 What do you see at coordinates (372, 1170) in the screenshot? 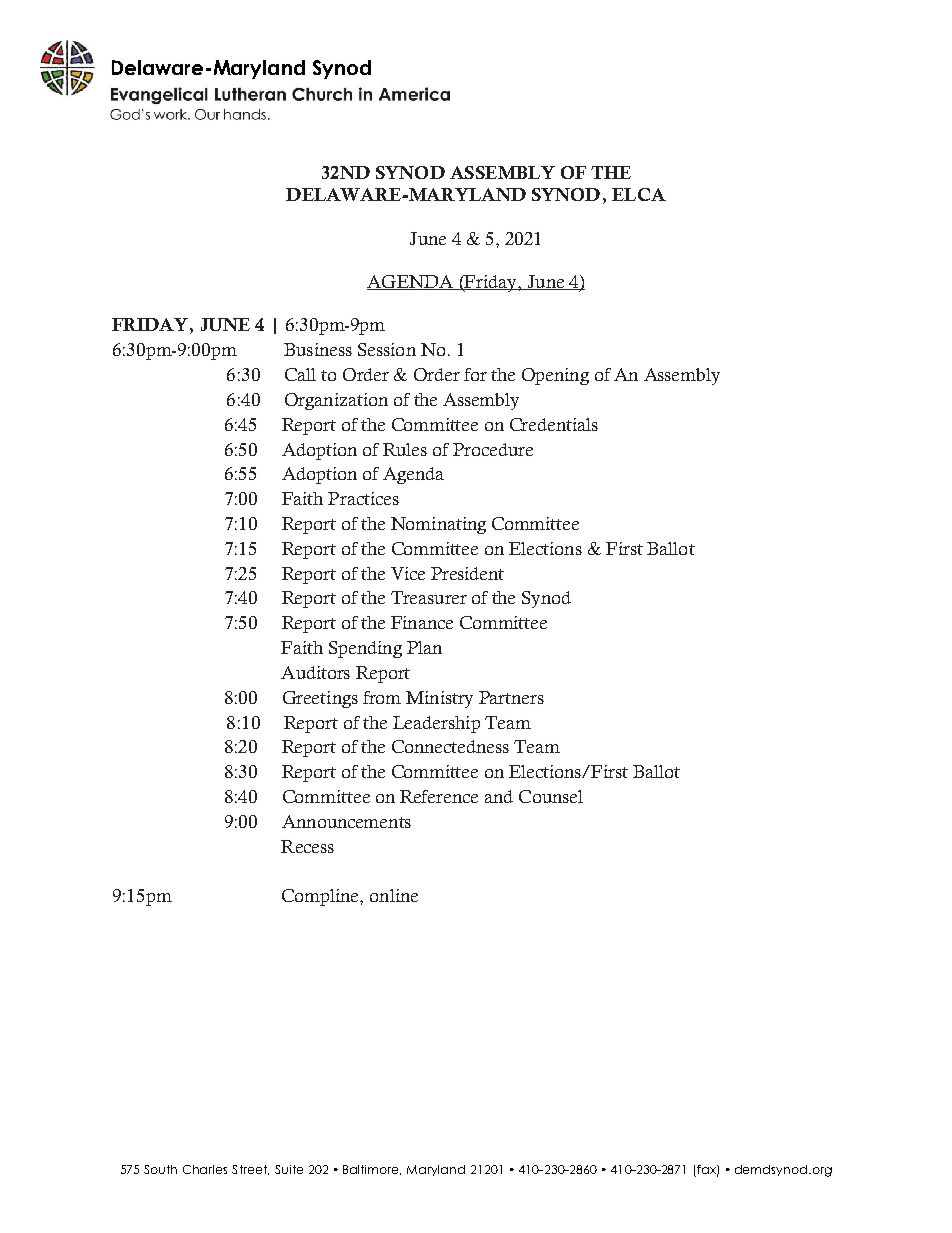
I see `Baltimore` at bounding box center [372, 1170].
